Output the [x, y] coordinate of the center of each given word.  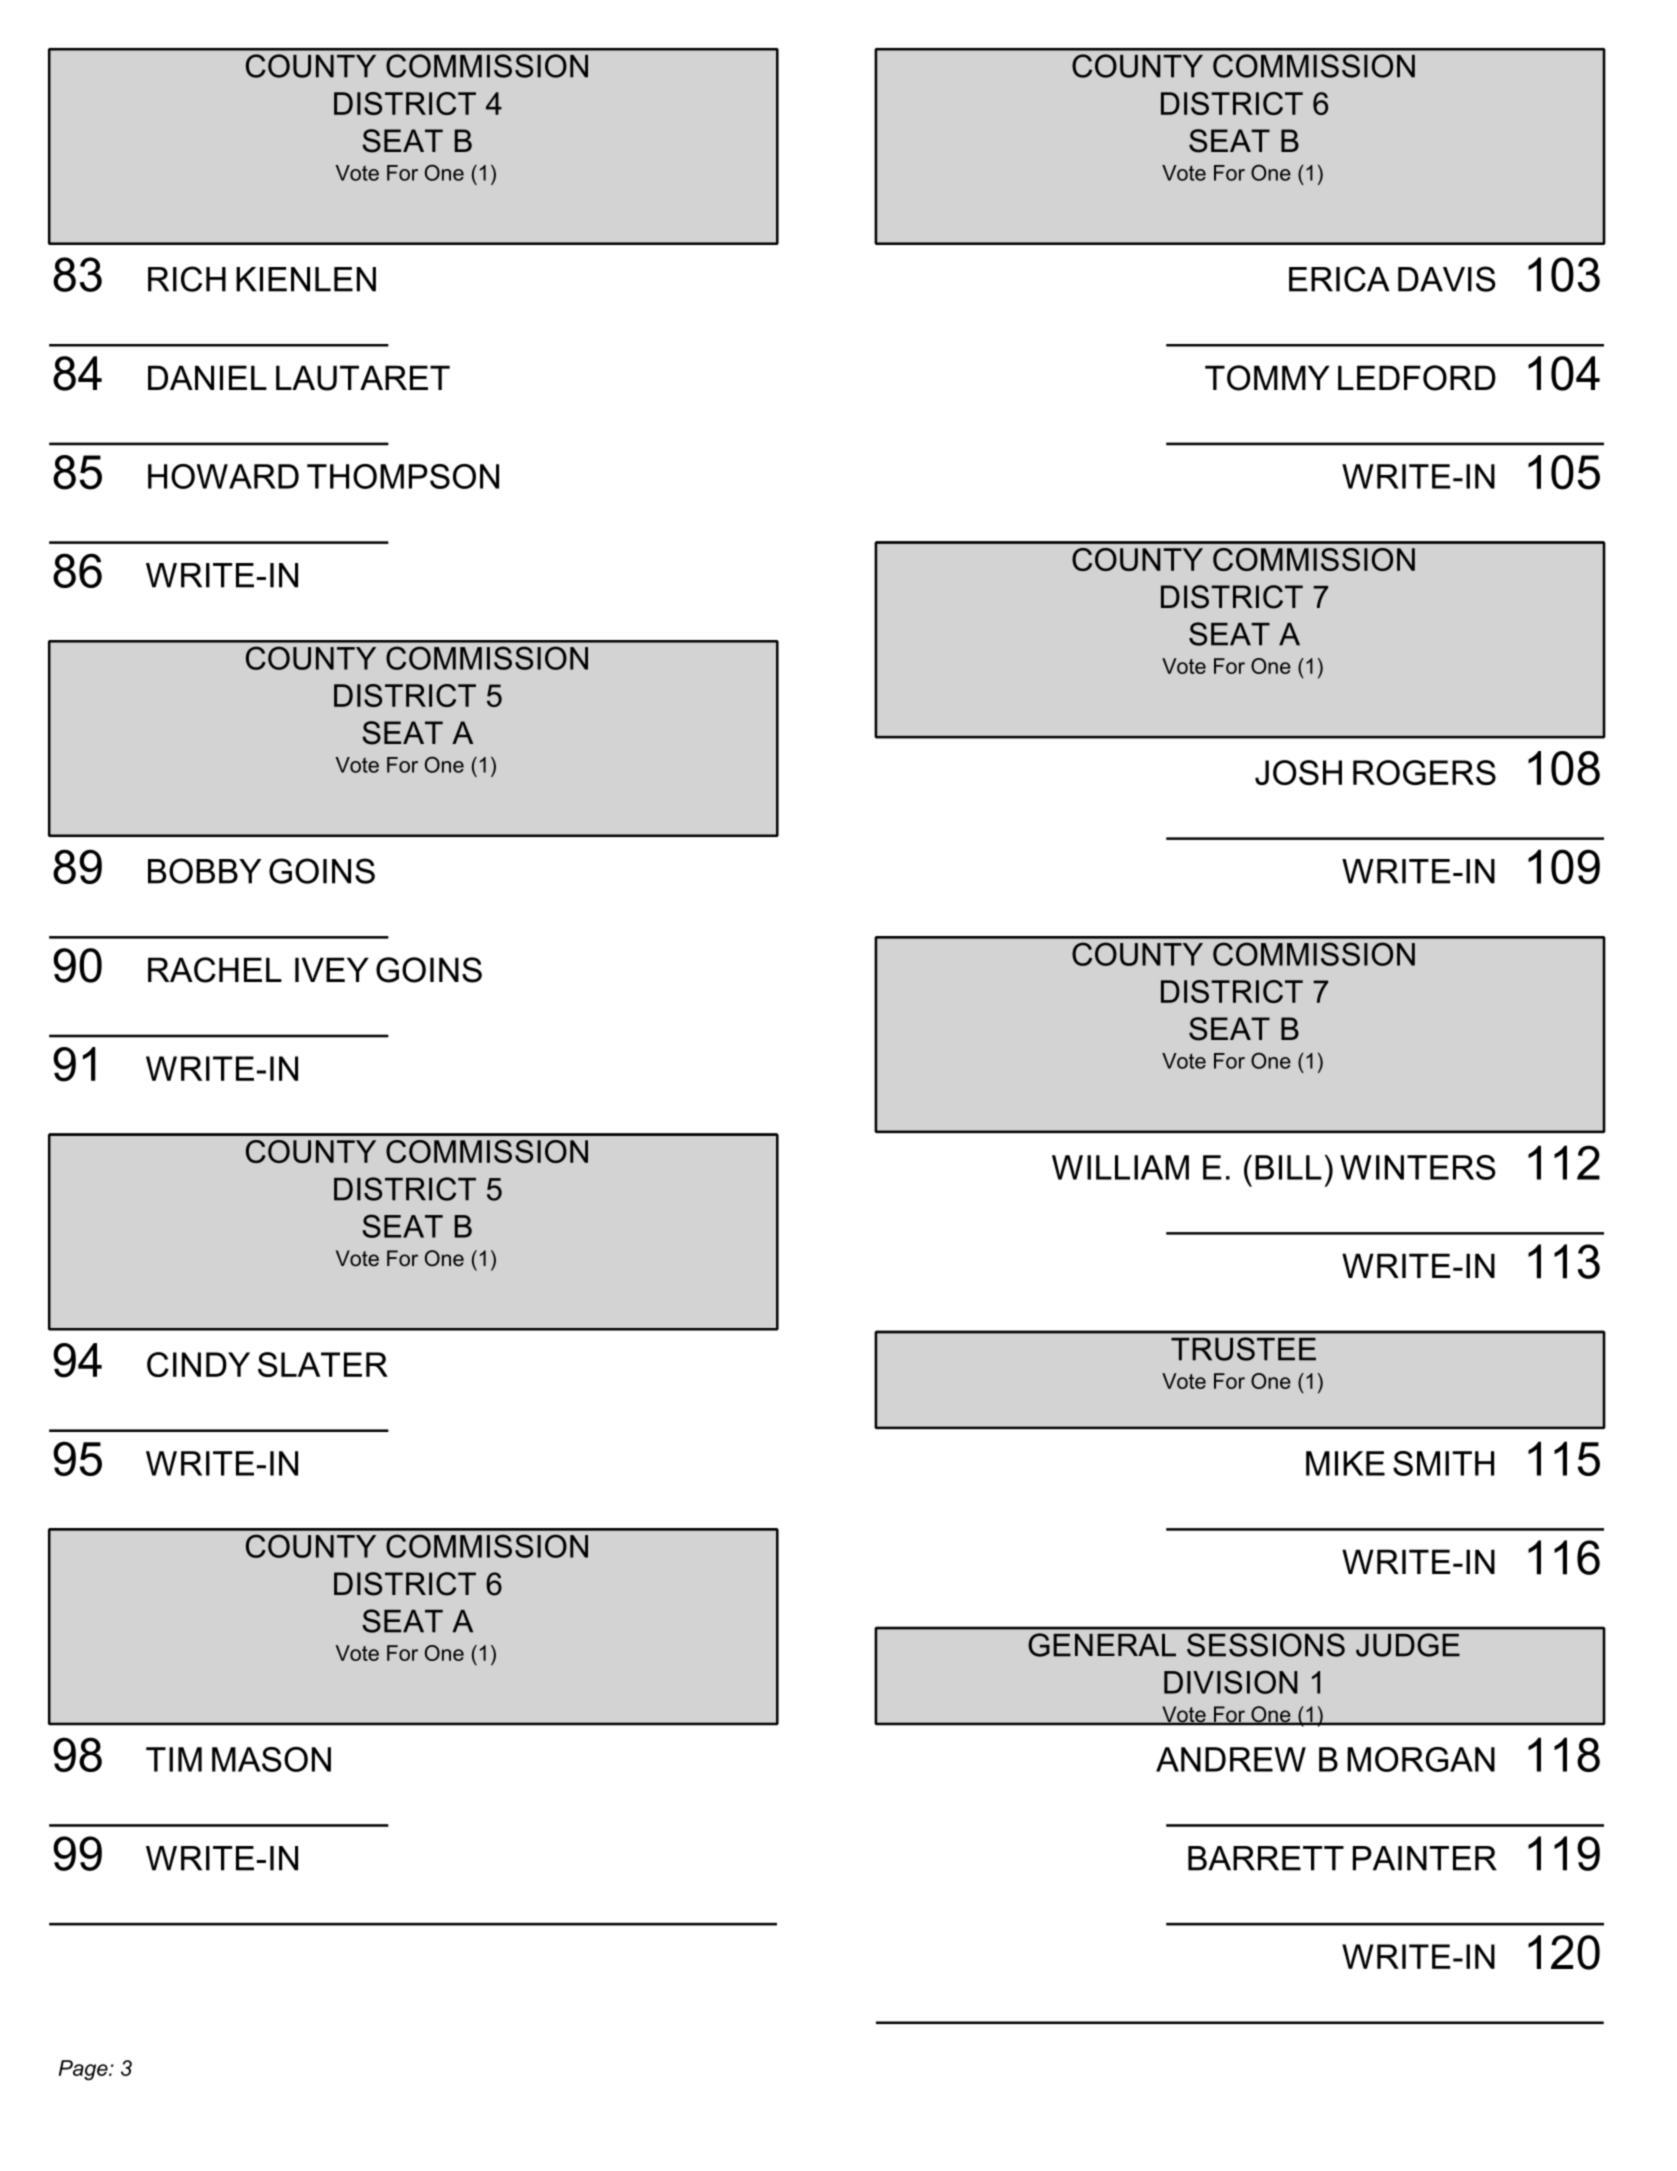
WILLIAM [1120, 1167]
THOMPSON [403, 476]
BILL [1288, 1167]
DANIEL [207, 377]
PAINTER [1425, 1858]
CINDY [198, 1364]
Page [84, 2070]
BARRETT [1266, 1858]
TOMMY [1267, 378]
